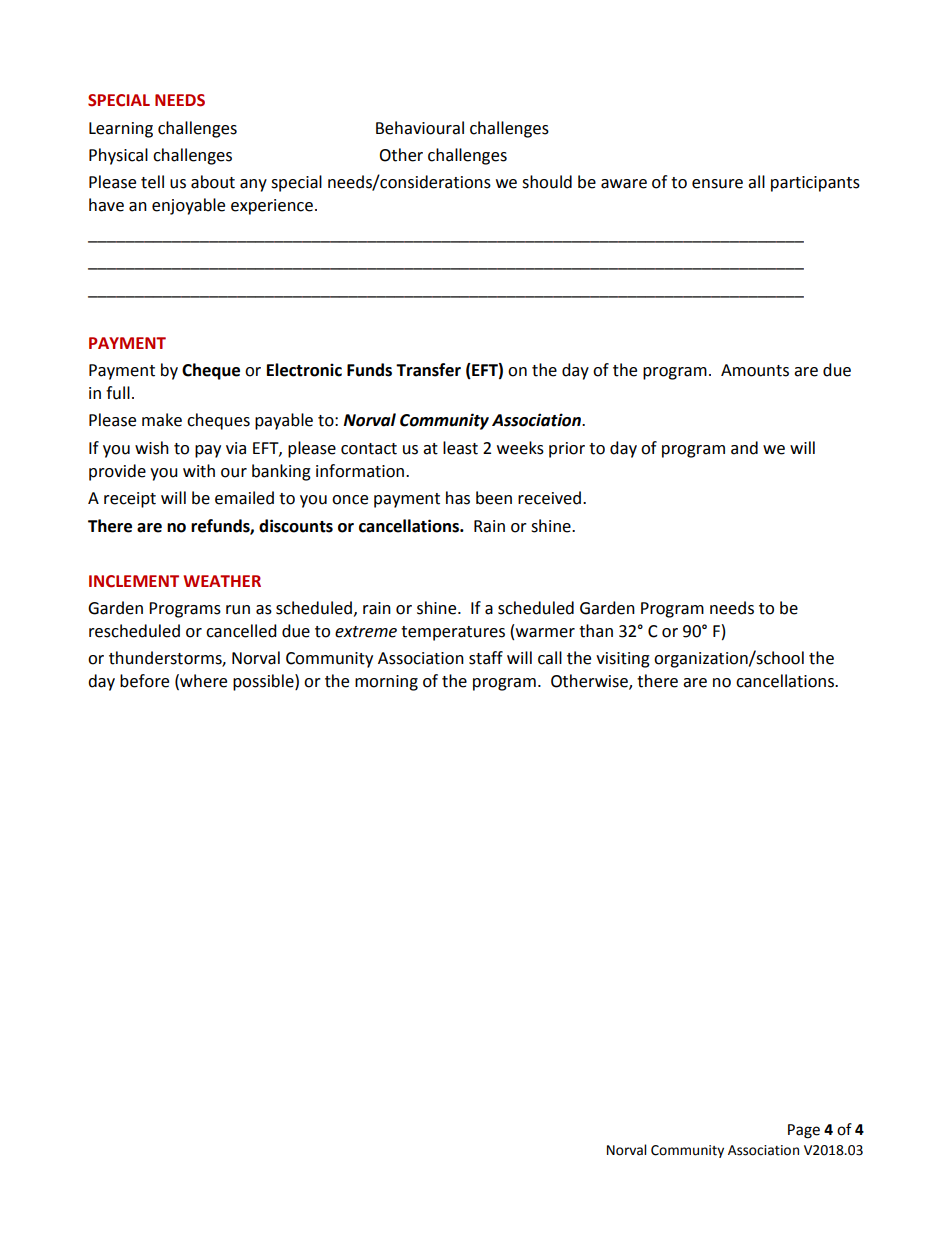 Image resolution: width=952 pixels, height=1233 pixels. What do you see at coordinates (804, 1131) in the page?
I see `Page` at bounding box center [804, 1131].
